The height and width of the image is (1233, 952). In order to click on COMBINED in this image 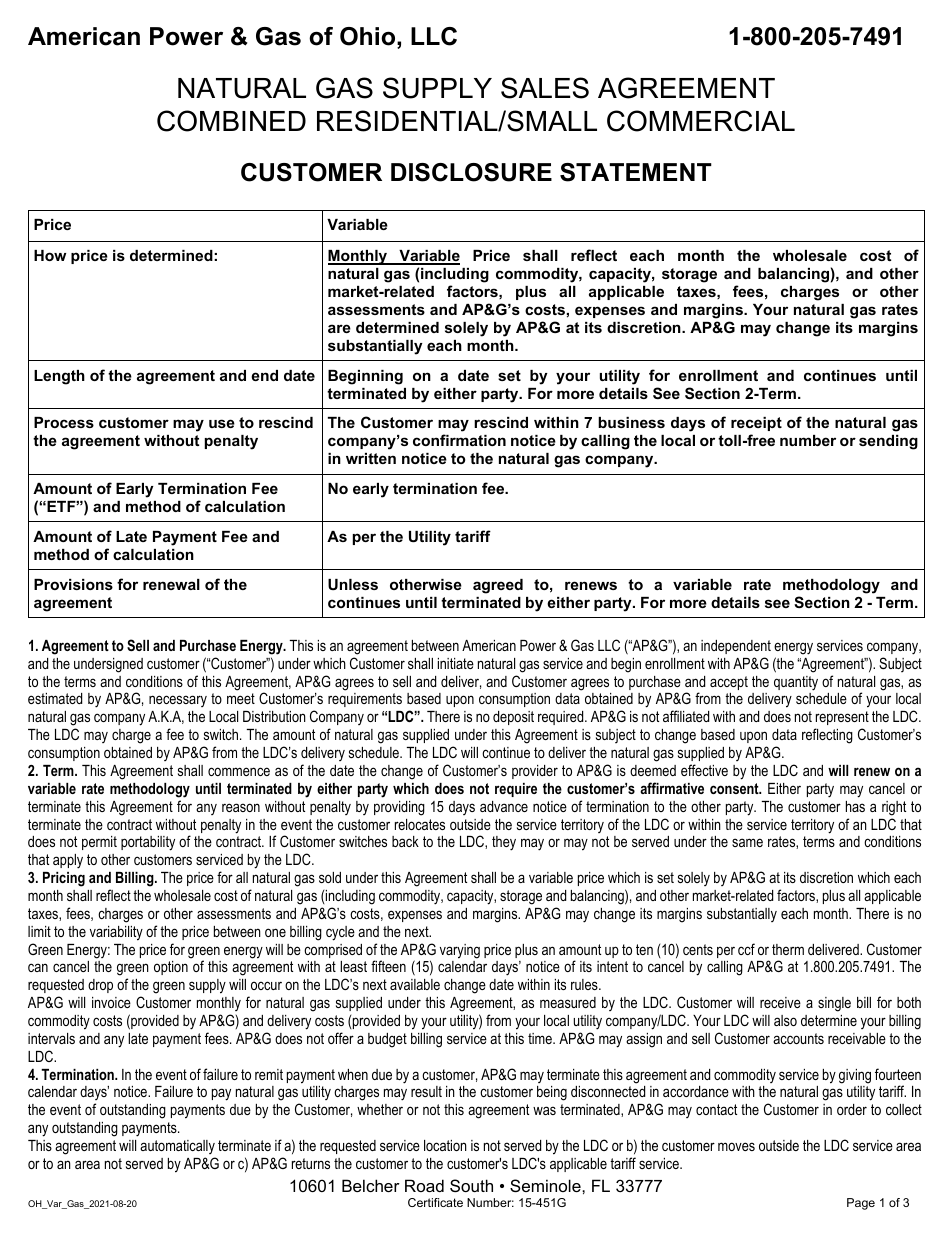, I will do `click(231, 121)`.
